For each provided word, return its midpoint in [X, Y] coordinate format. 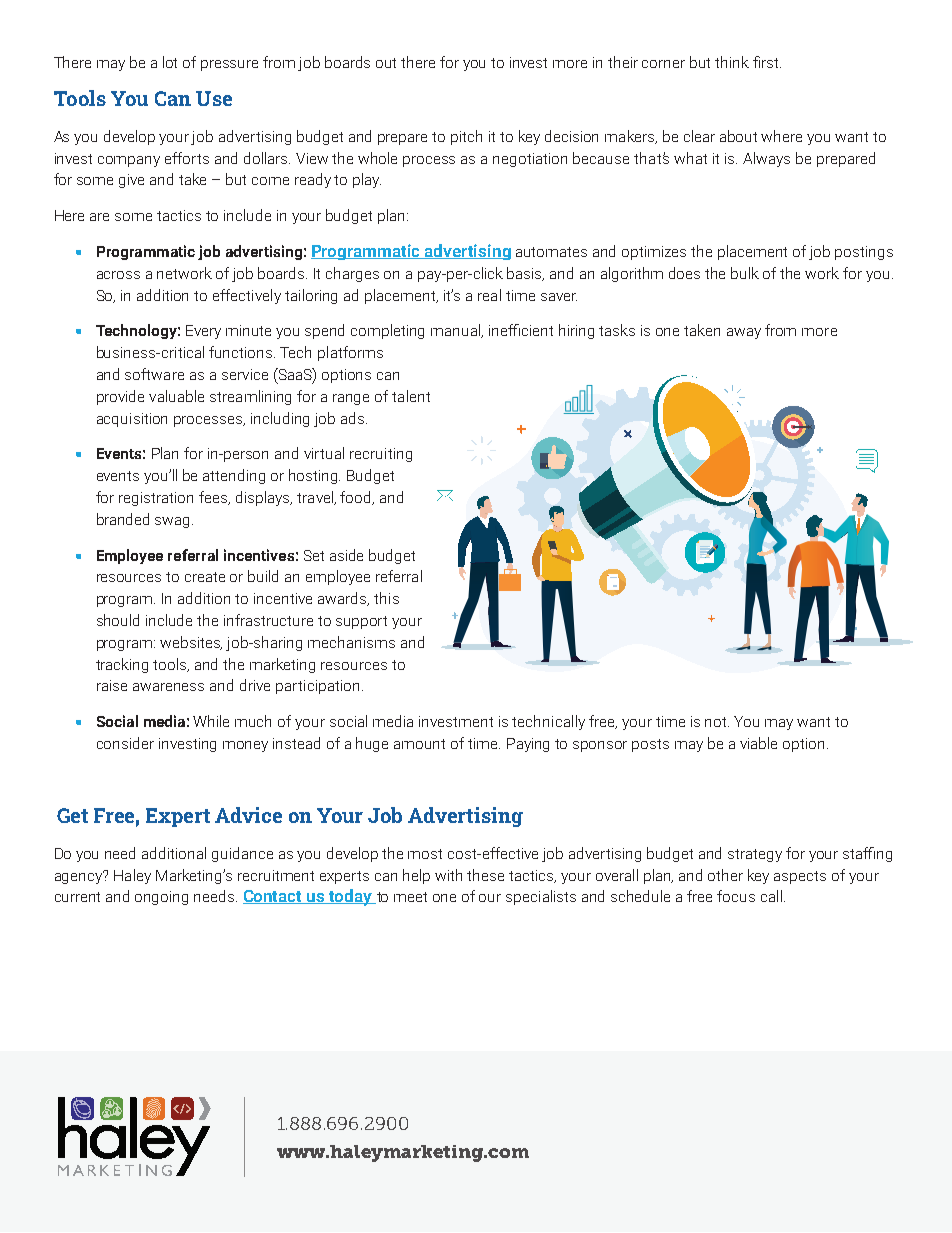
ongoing [161, 898]
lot [170, 62]
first [767, 62]
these [485, 875]
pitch [466, 137]
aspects [800, 877]
